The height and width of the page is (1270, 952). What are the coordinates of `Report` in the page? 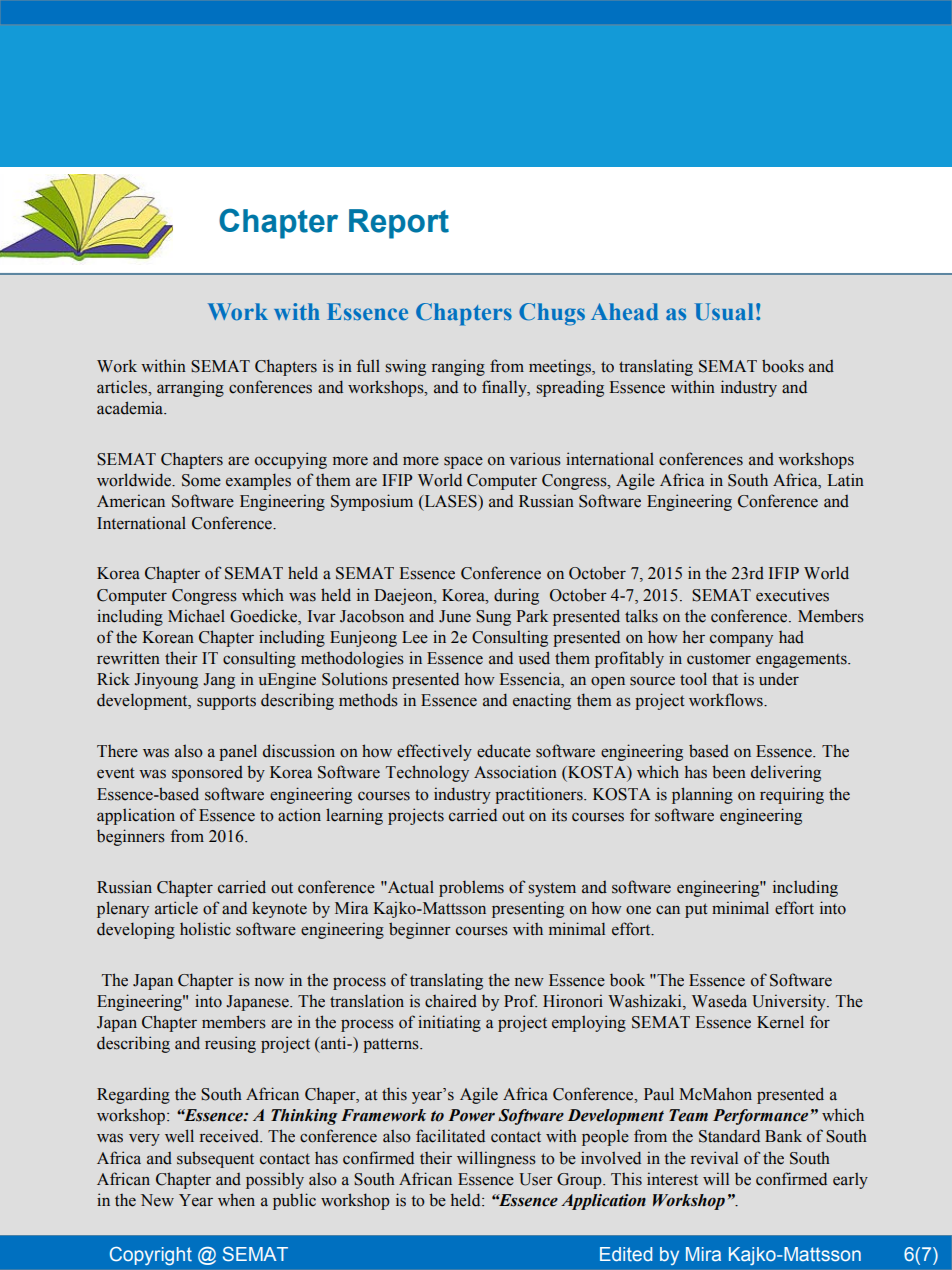 It's located at (399, 224).
